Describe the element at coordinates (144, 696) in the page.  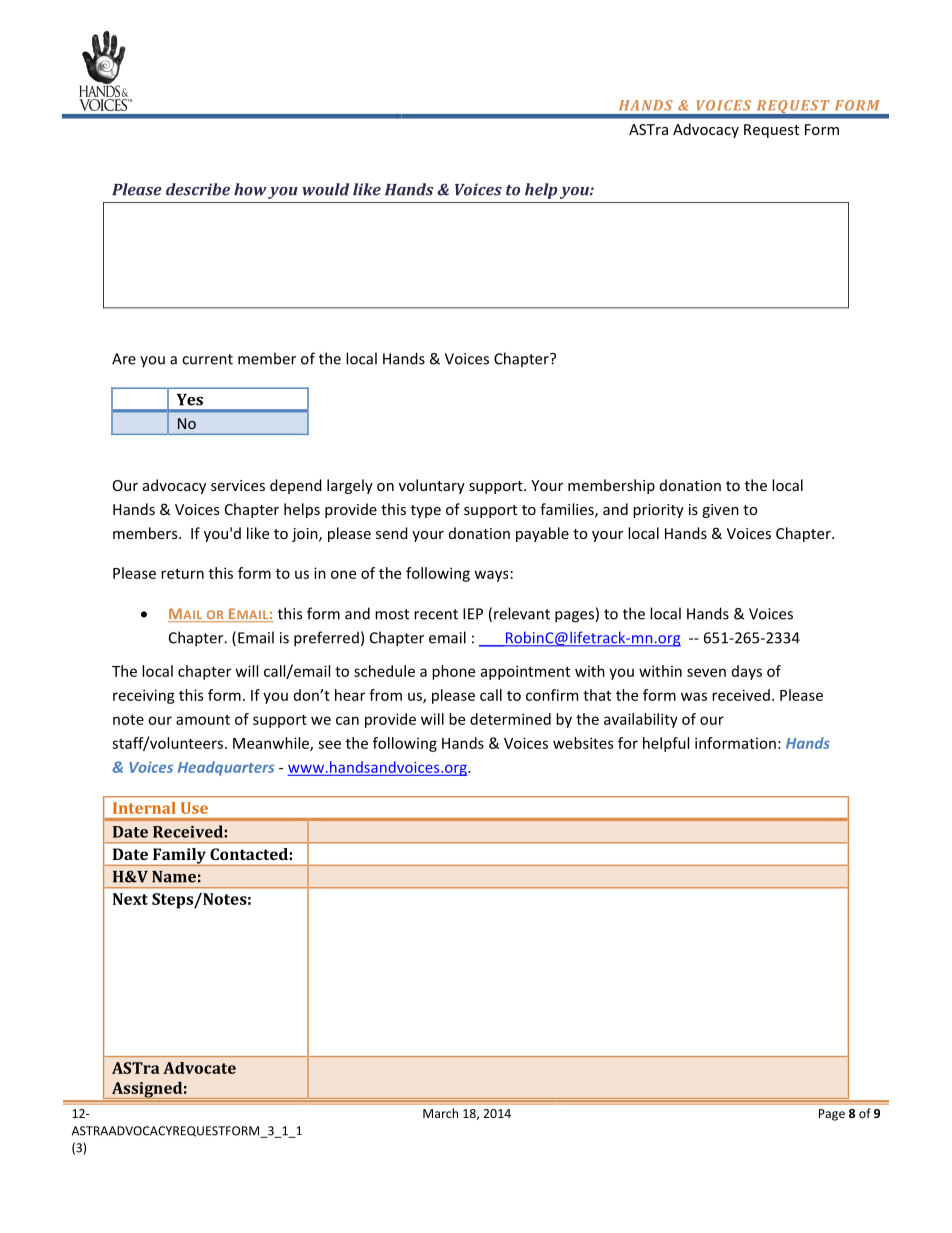
I see `receiving` at that location.
